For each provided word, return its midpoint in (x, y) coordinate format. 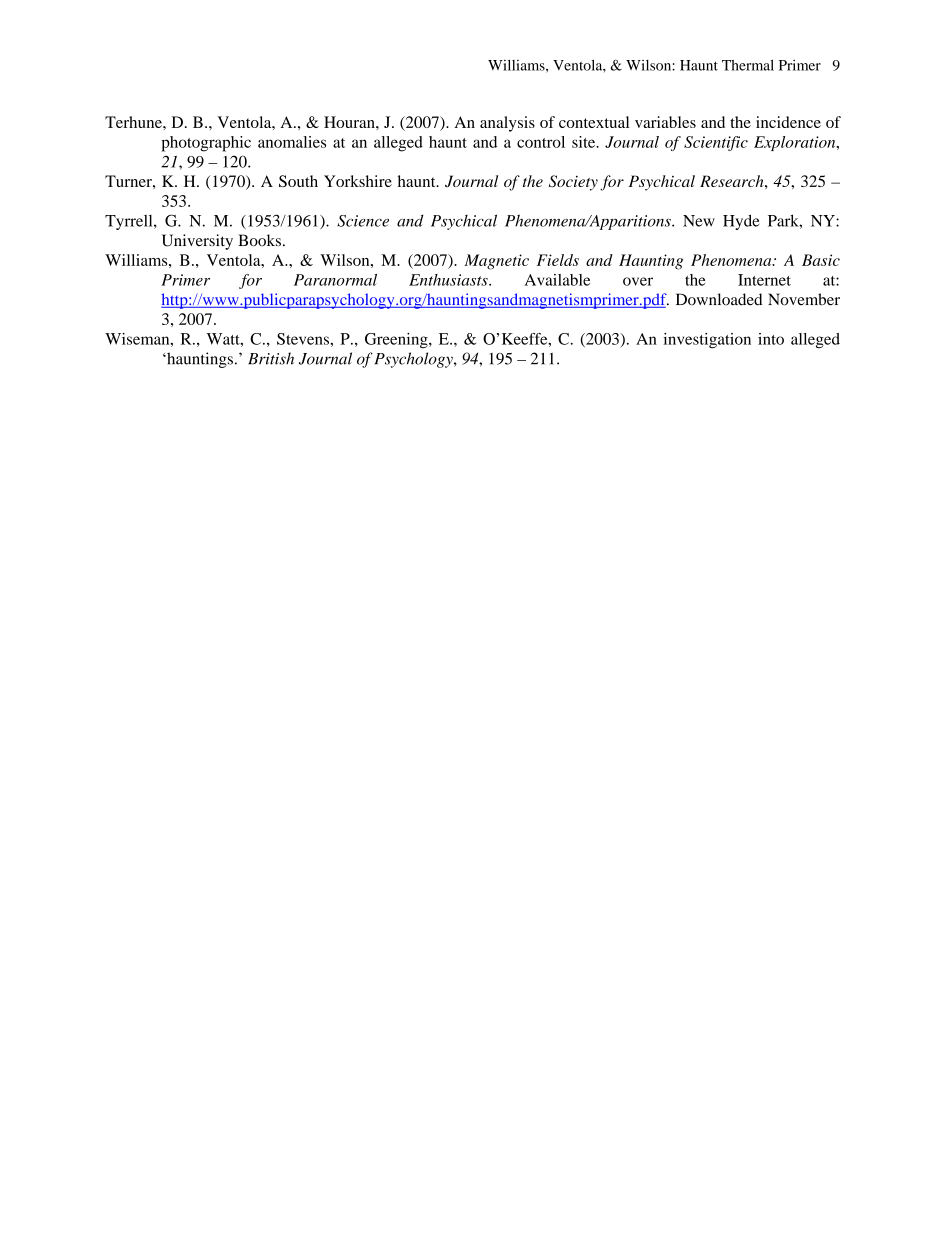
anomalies (292, 142)
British (271, 358)
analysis (507, 124)
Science (363, 221)
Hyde (741, 222)
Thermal (748, 65)
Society (573, 183)
